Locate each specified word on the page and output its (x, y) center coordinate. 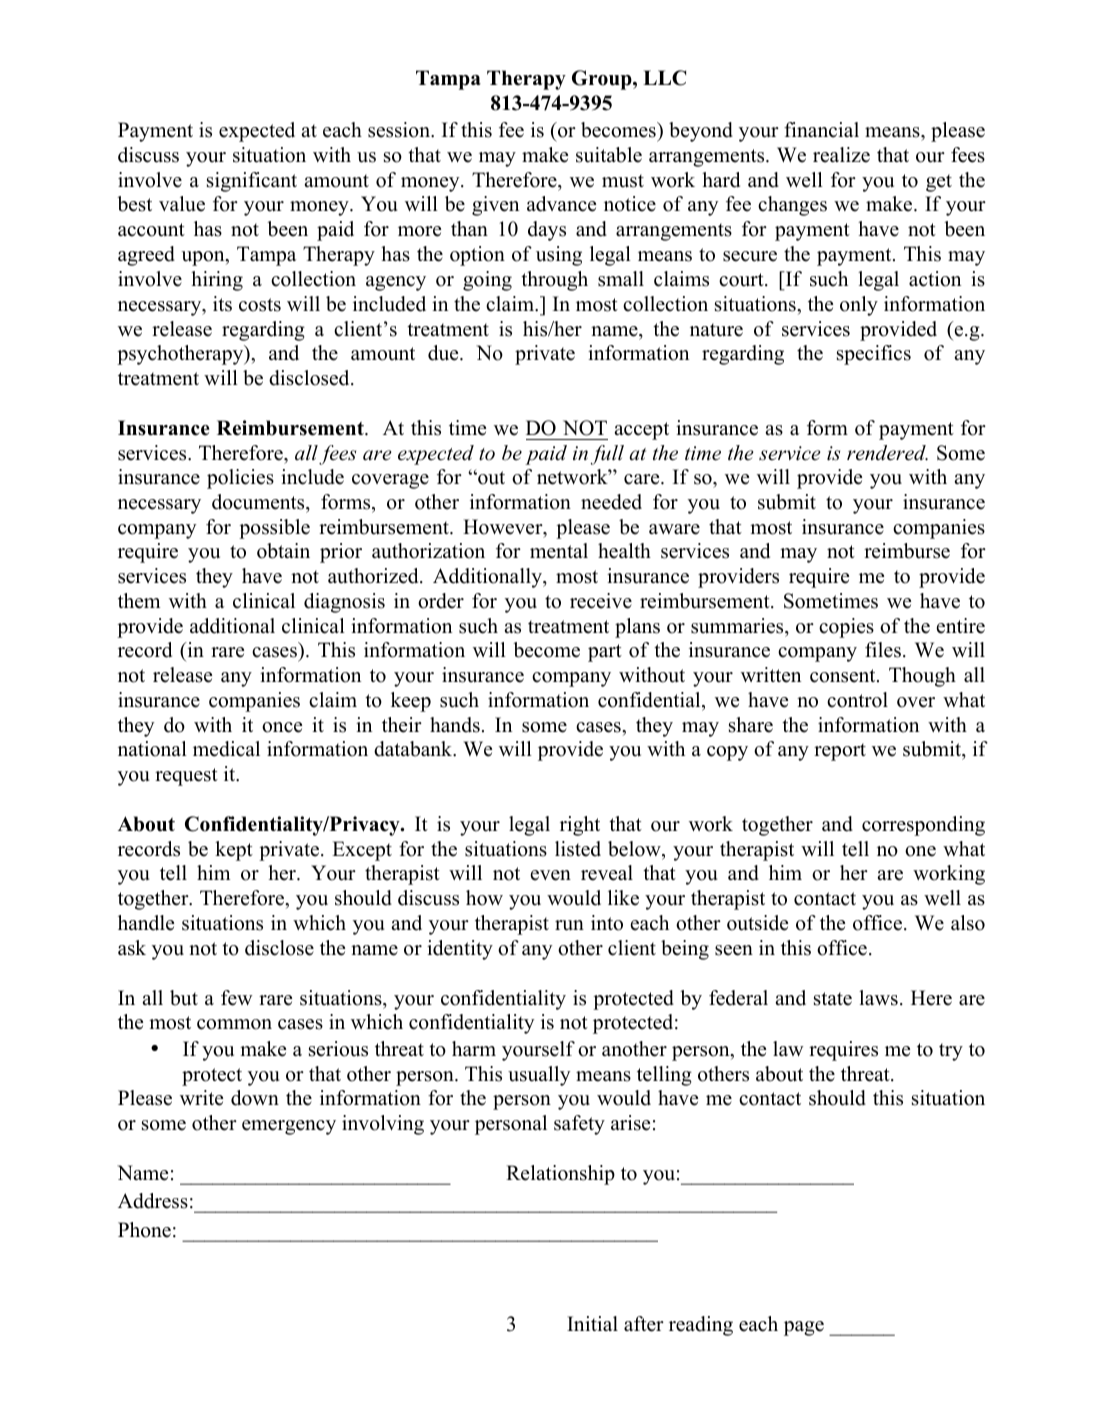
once (282, 727)
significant (252, 182)
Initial (592, 1323)
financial (821, 130)
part (605, 653)
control (857, 700)
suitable (609, 155)
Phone (144, 1230)
